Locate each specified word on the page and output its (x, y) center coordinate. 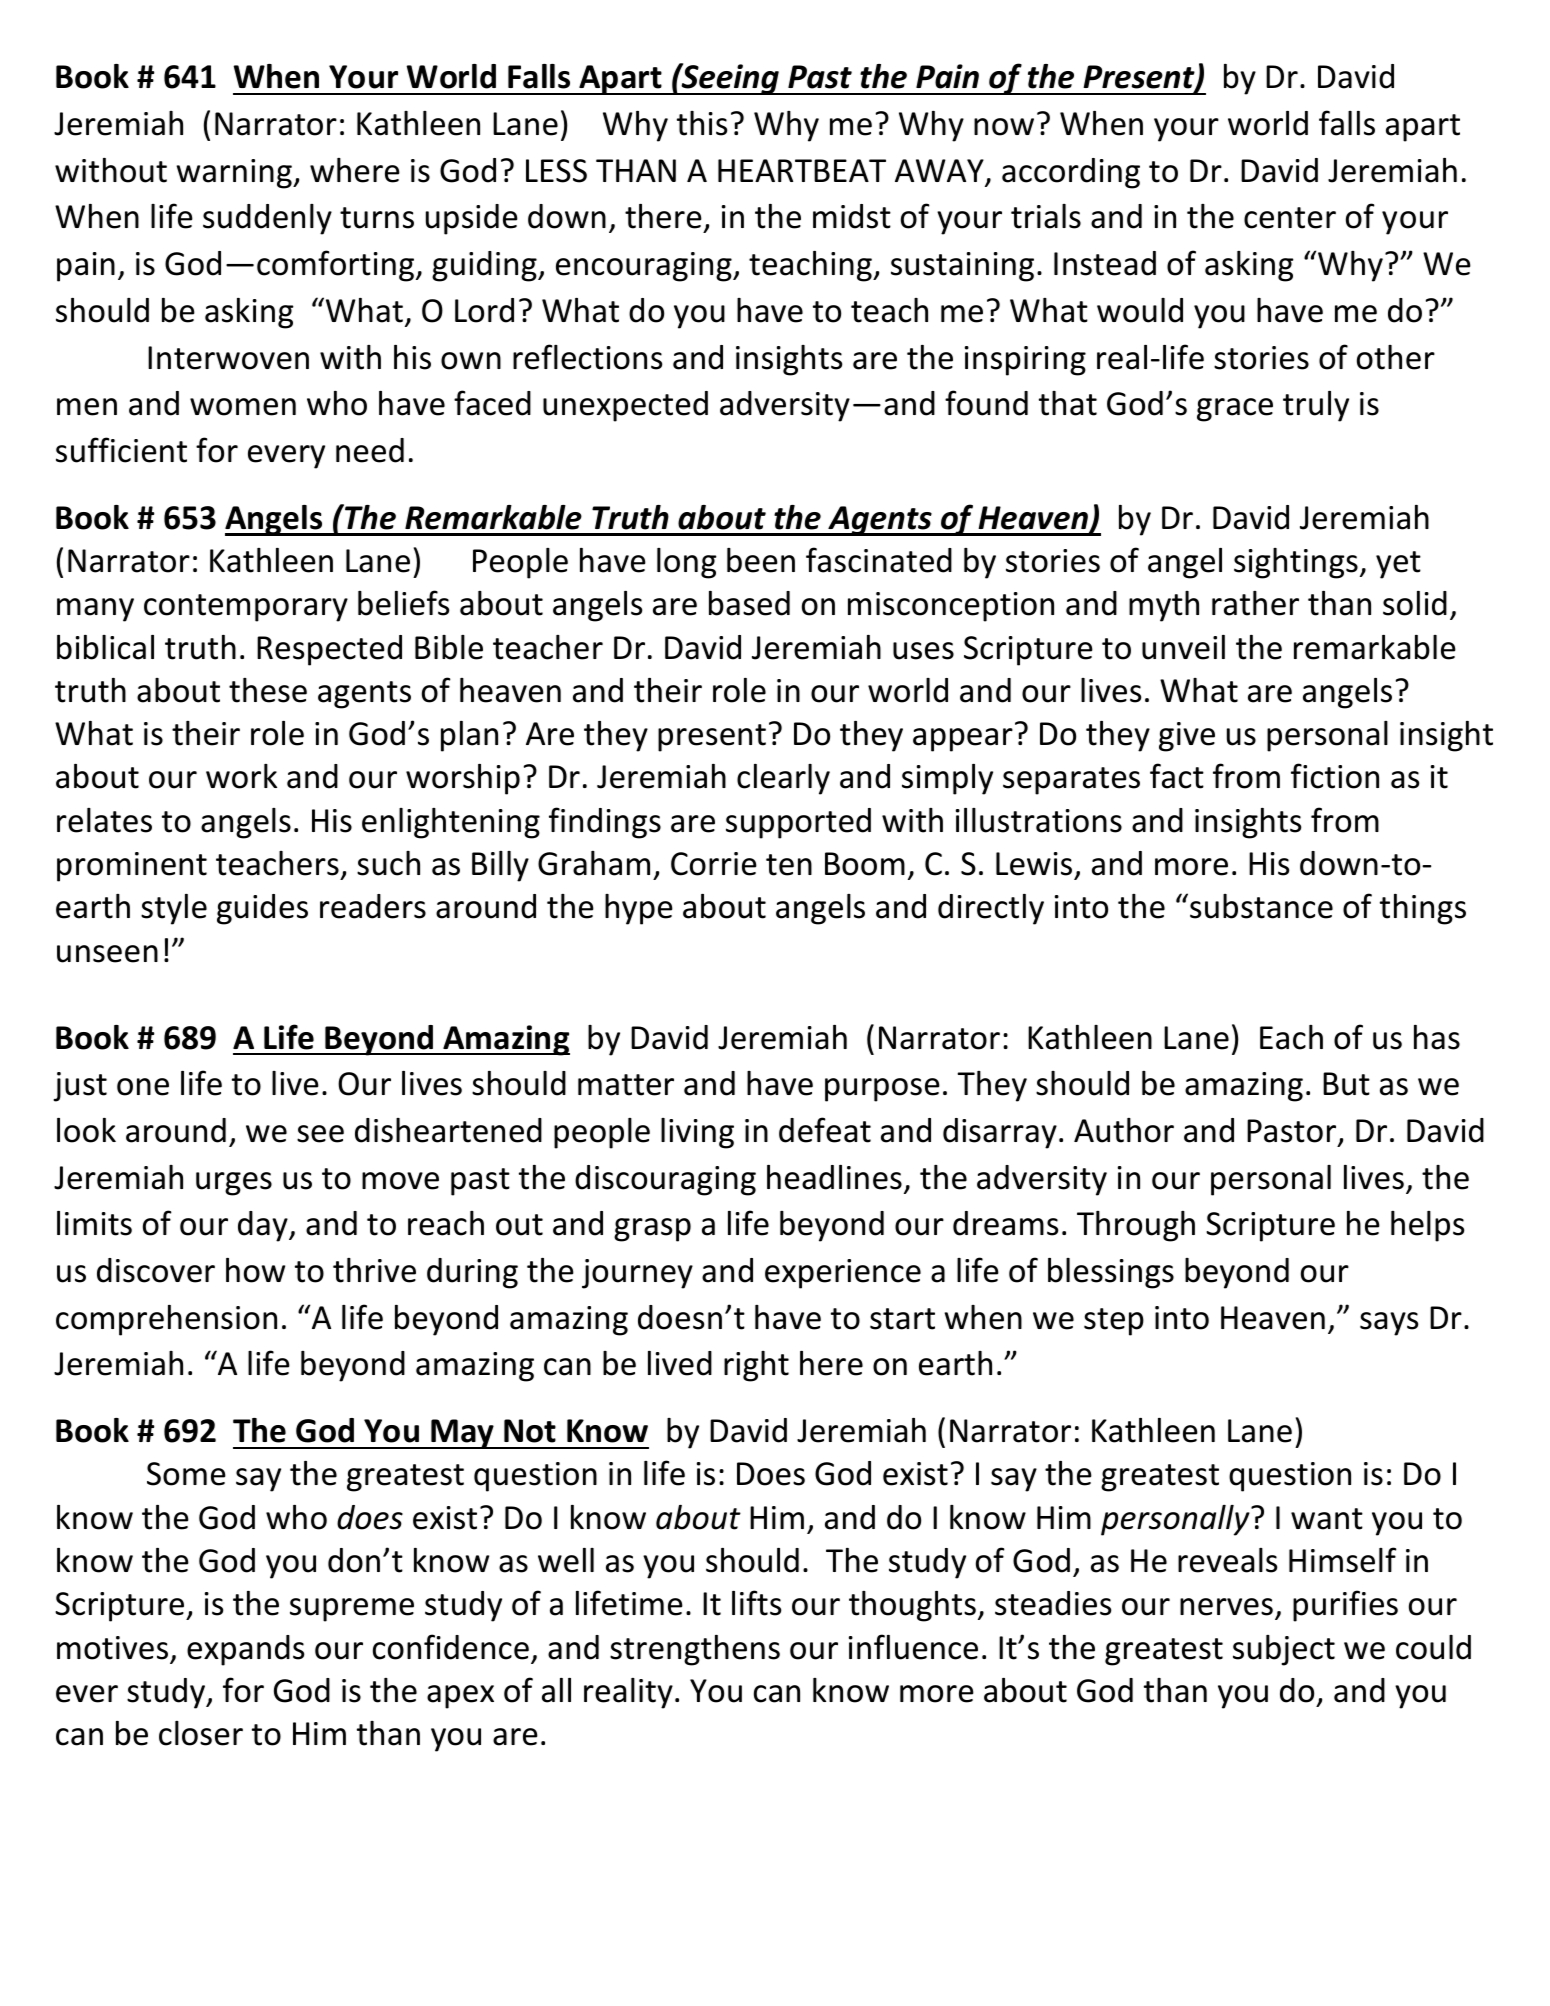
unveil (1183, 647)
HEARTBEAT (802, 170)
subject (1284, 1650)
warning (235, 174)
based (749, 603)
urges (234, 1184)
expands (245, 1650)
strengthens (695, 1650)
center (1290, 218)
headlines (834, 1177)
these (268, 690)
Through (1136, 1226)
